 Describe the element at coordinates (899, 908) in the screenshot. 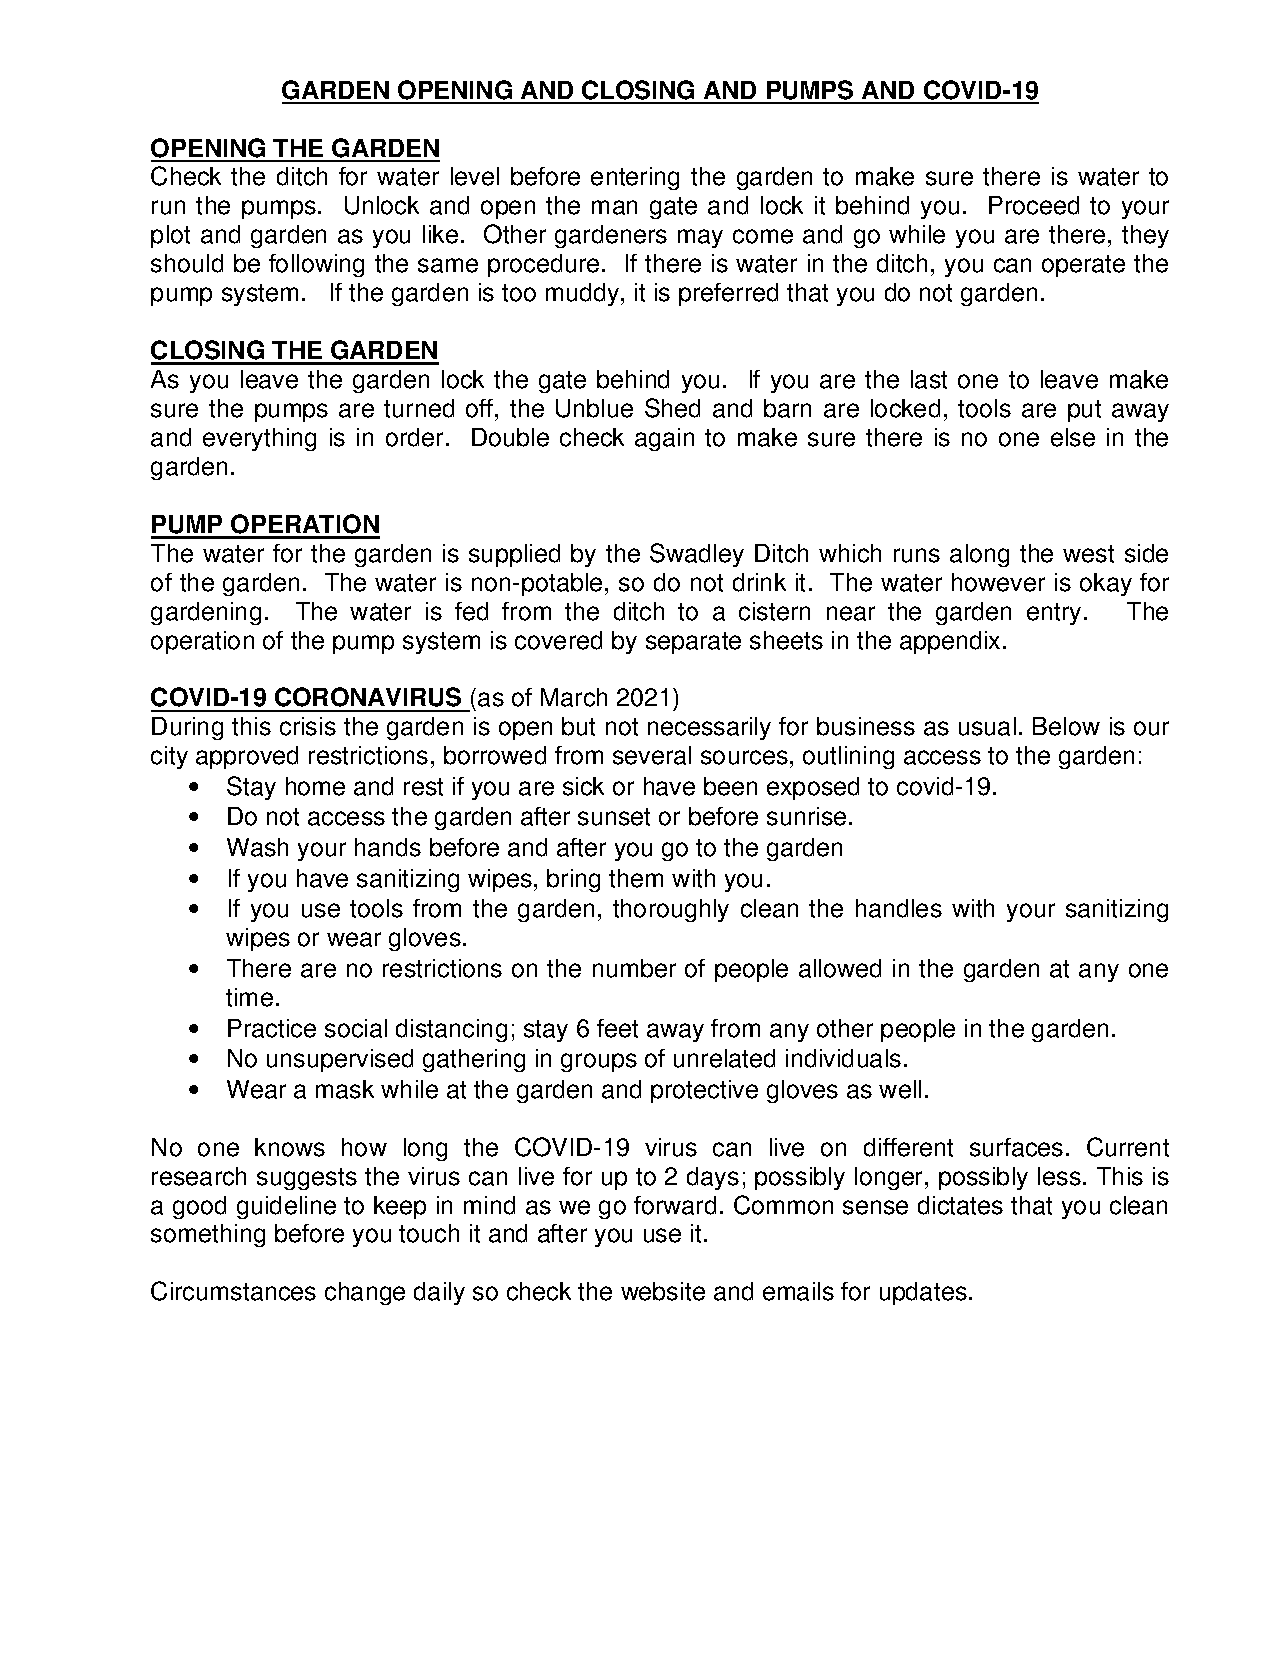

I see `handles` at that location.
